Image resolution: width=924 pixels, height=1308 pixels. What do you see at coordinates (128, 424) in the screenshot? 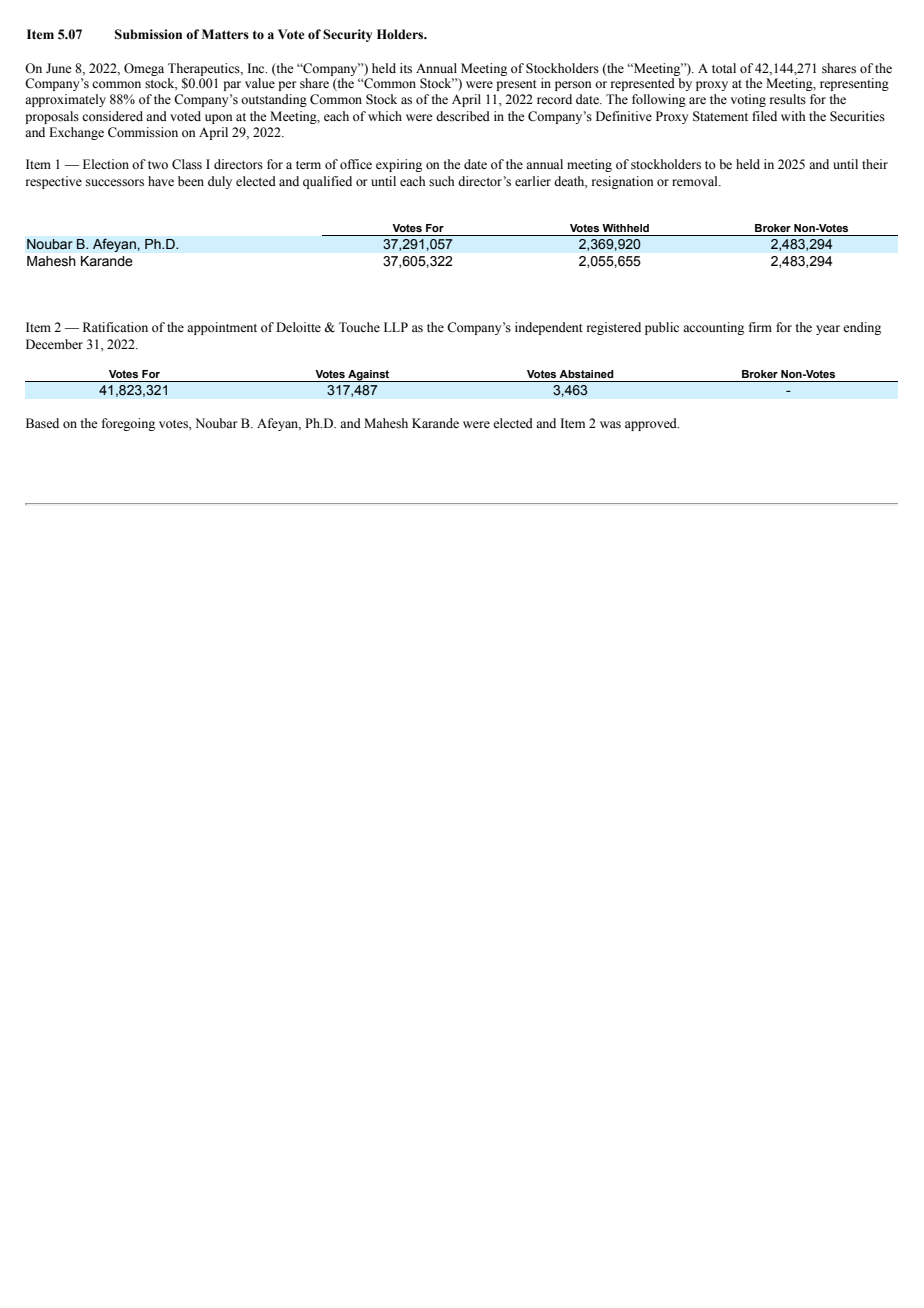
I see `foregoing` at bounding box center [128, 424].
